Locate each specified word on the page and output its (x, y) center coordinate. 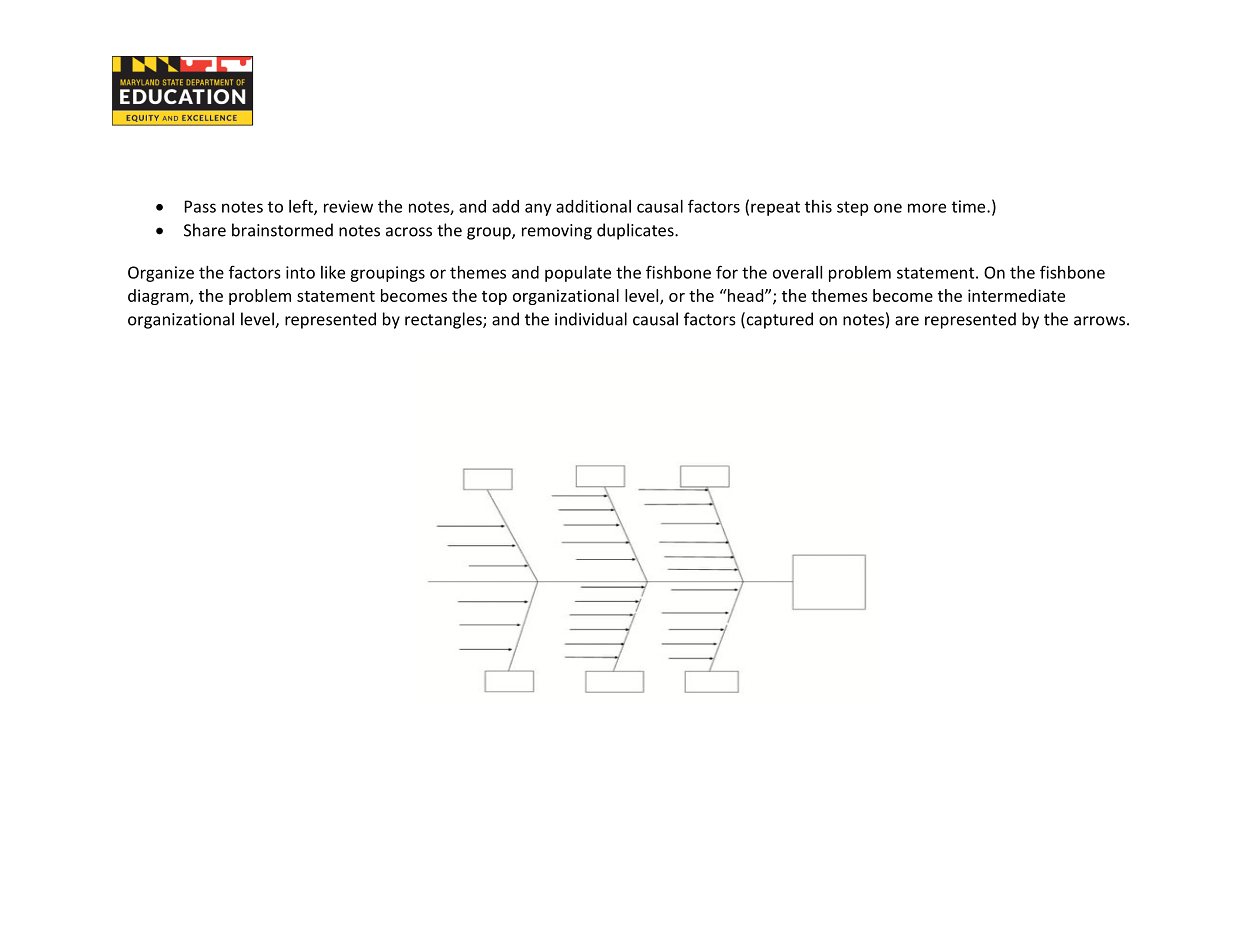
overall (797, 272)
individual (591, 319)
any (538, 209)
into (300, 272)
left (302, 207)
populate (578, 274)
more (927, 208)
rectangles (444, 320)
